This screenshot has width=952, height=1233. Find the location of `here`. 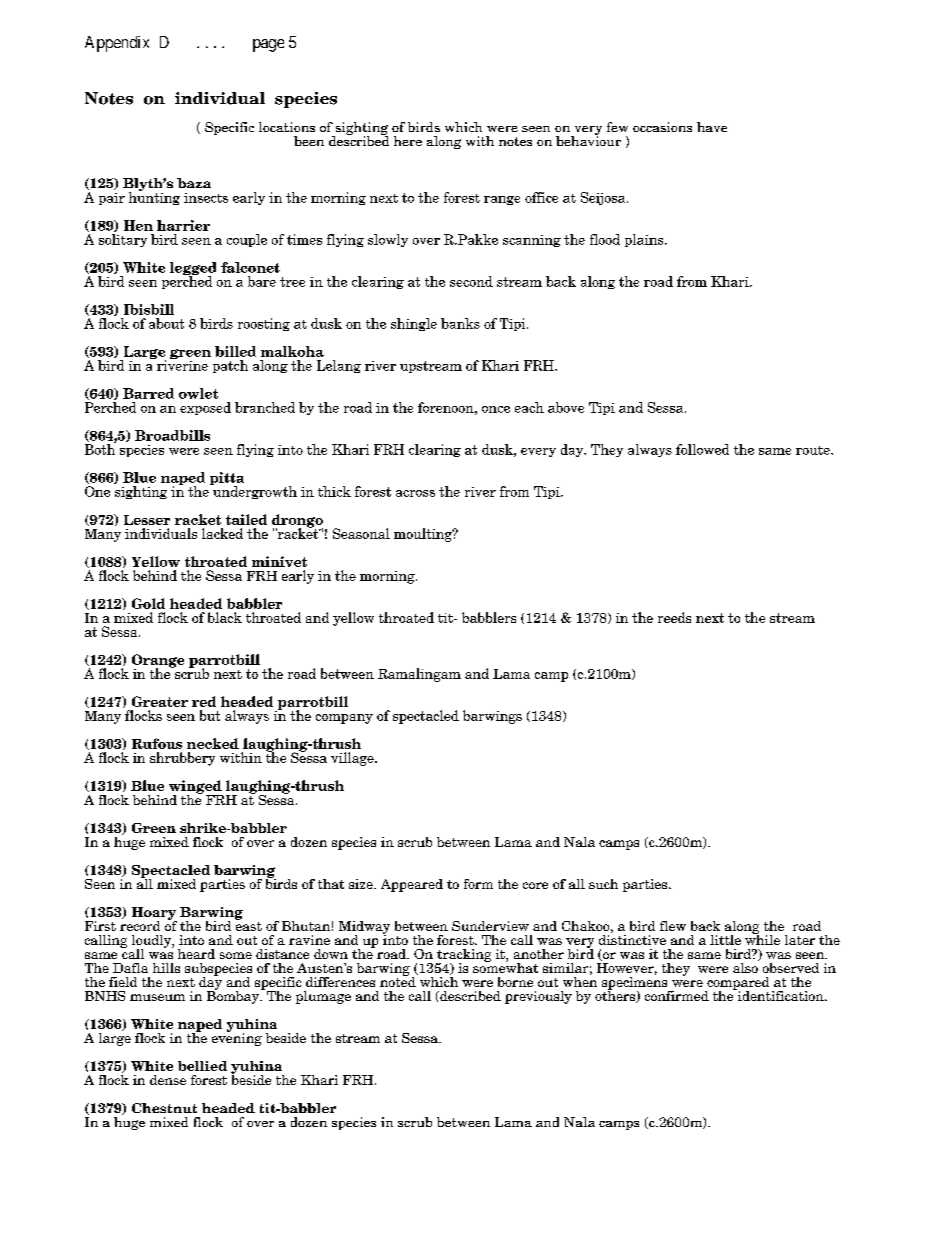

here is located at coordinates (408, 141).
